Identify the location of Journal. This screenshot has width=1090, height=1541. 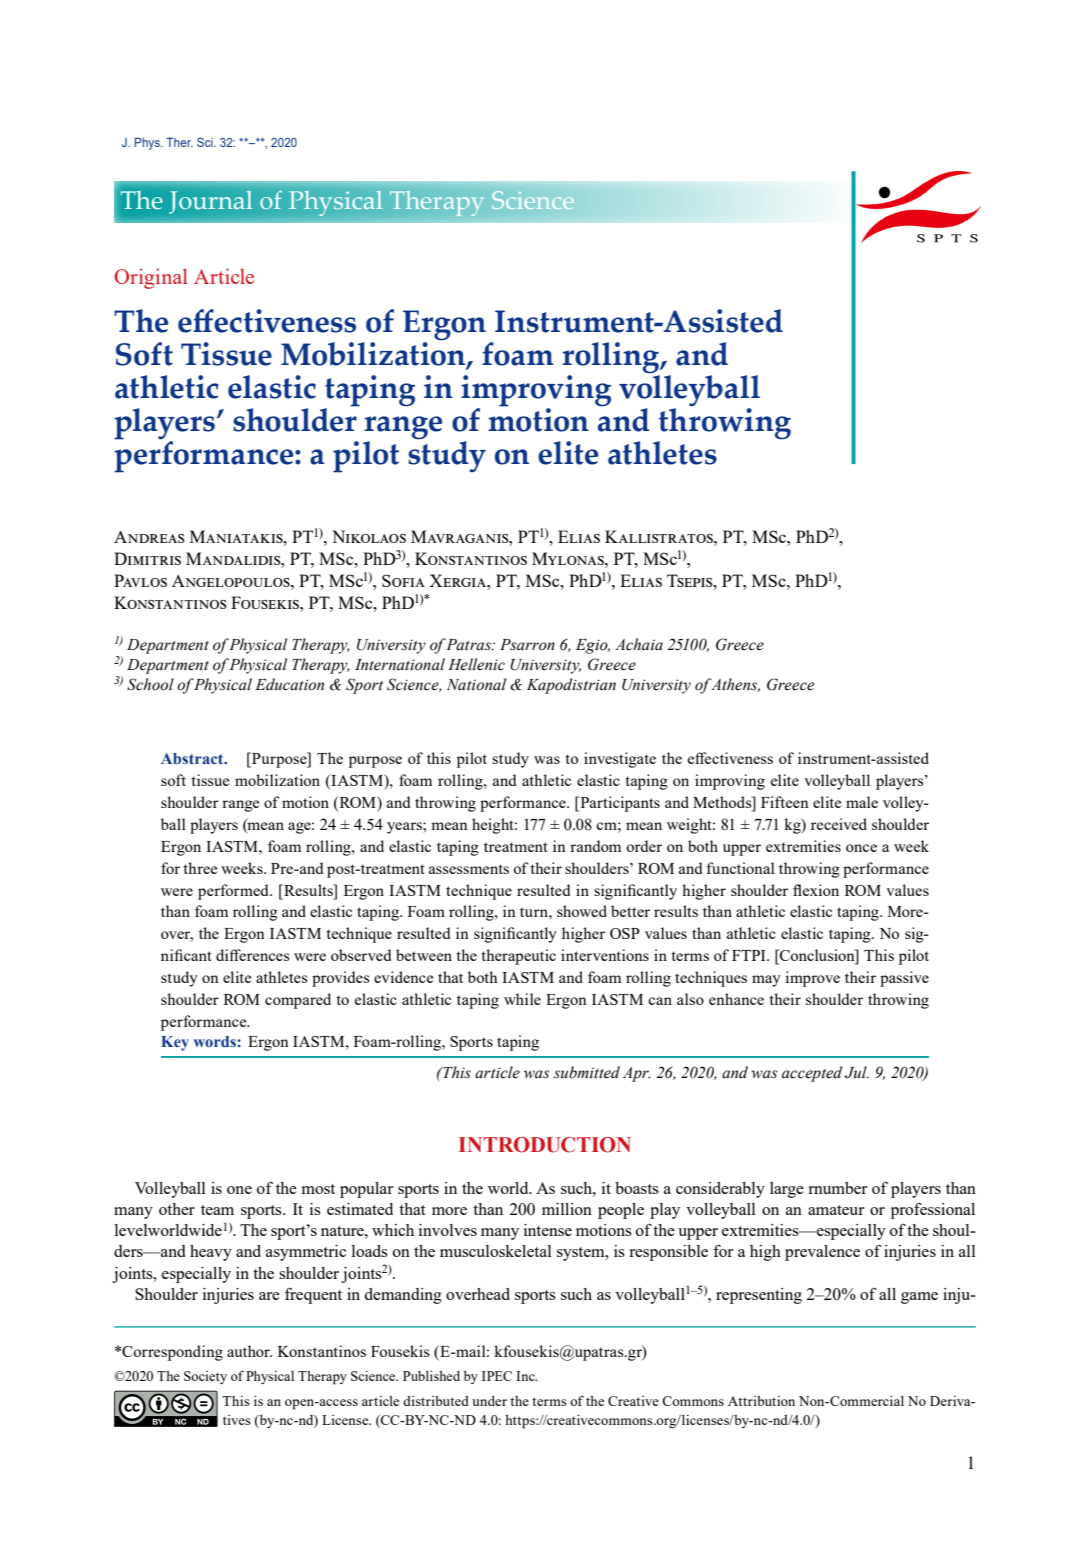
(210, 202).
